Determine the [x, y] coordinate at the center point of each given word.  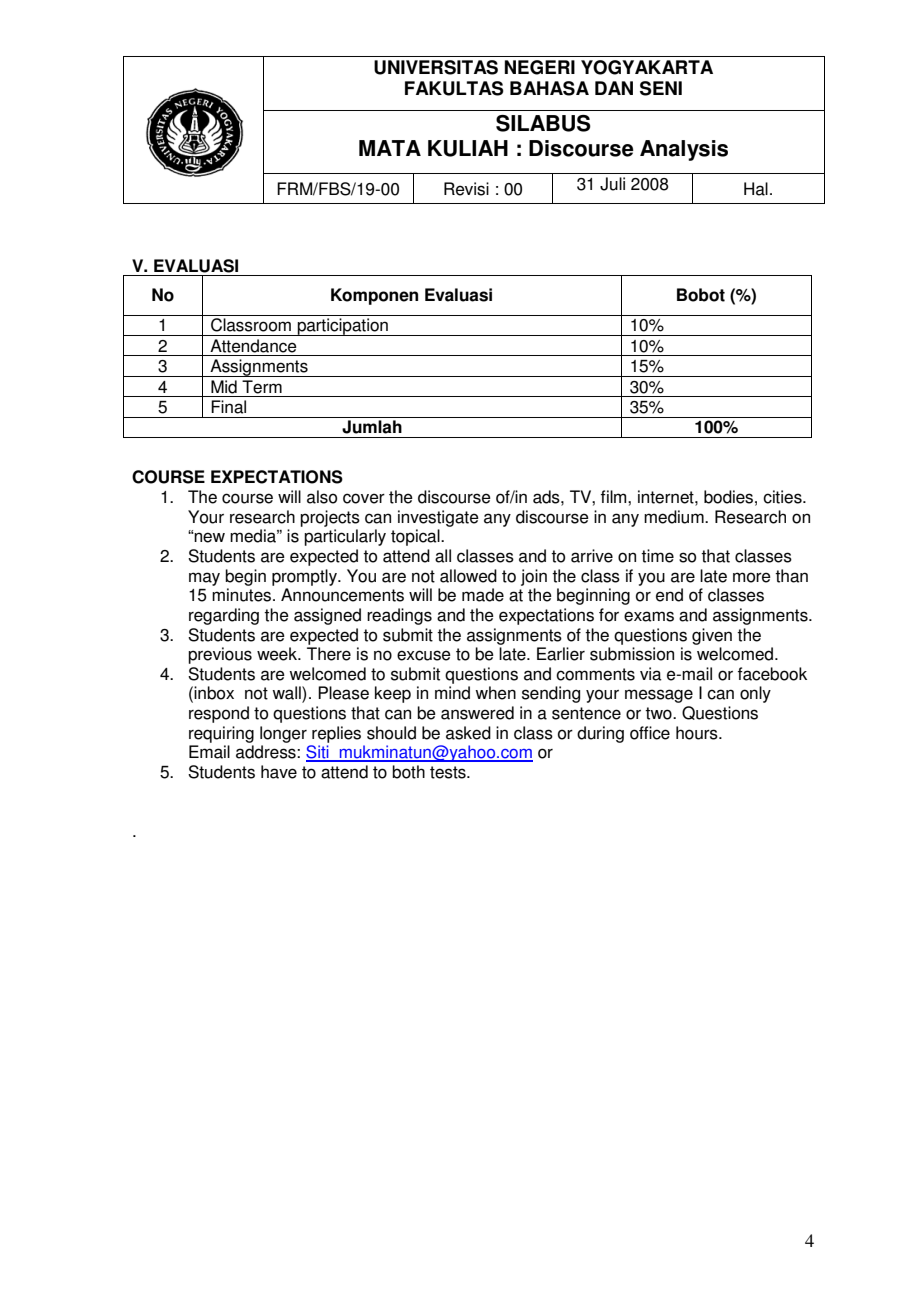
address [267, 752]
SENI [661, 88]
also [322, 497]
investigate [438, 518]
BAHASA [549, 88]
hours [698, 733]
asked [468, 733]
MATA [390, 148]
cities [783, 497]
